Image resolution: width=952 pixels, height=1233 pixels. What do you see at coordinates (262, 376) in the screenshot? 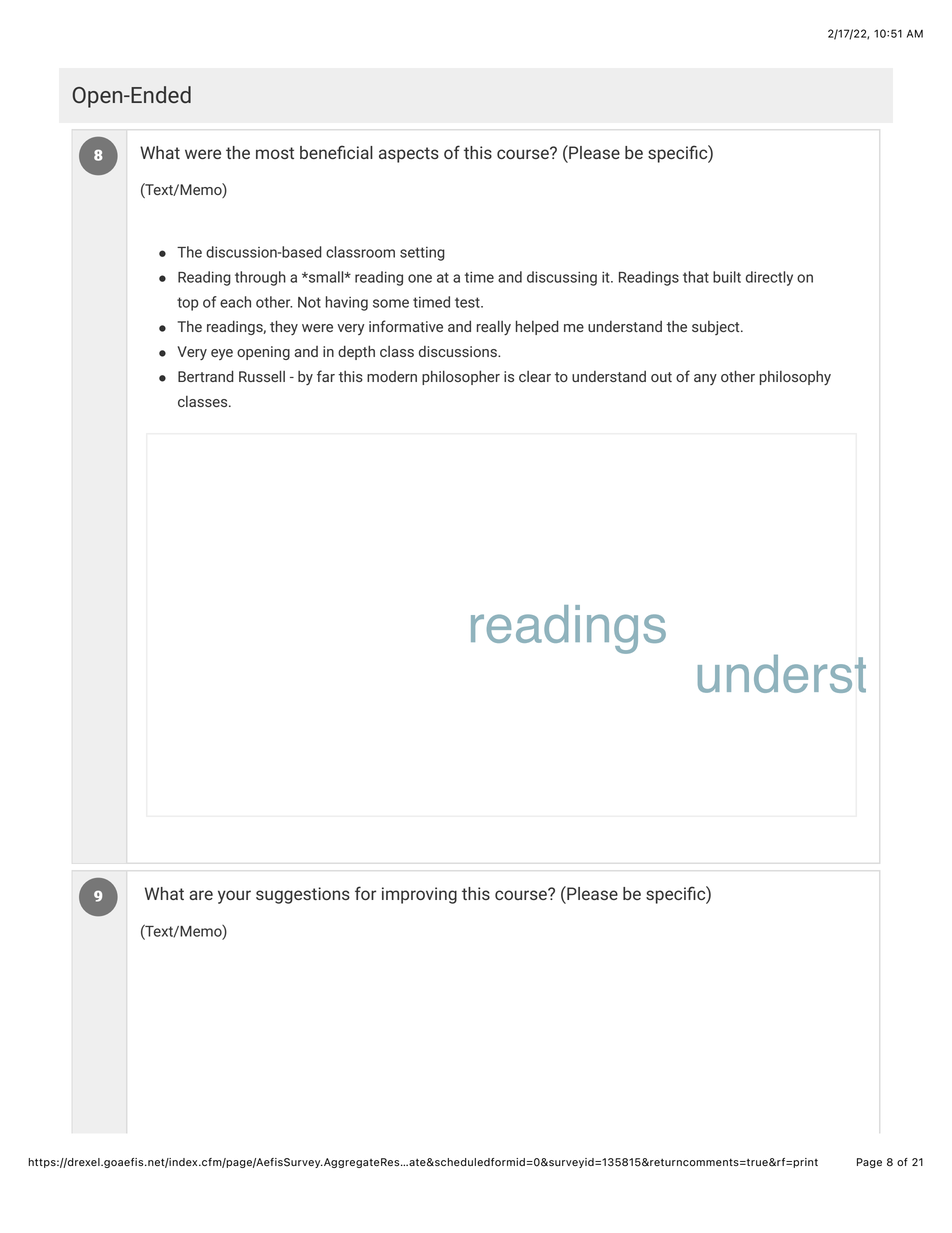
I see `Russell` at bounding box center [262, 376].
